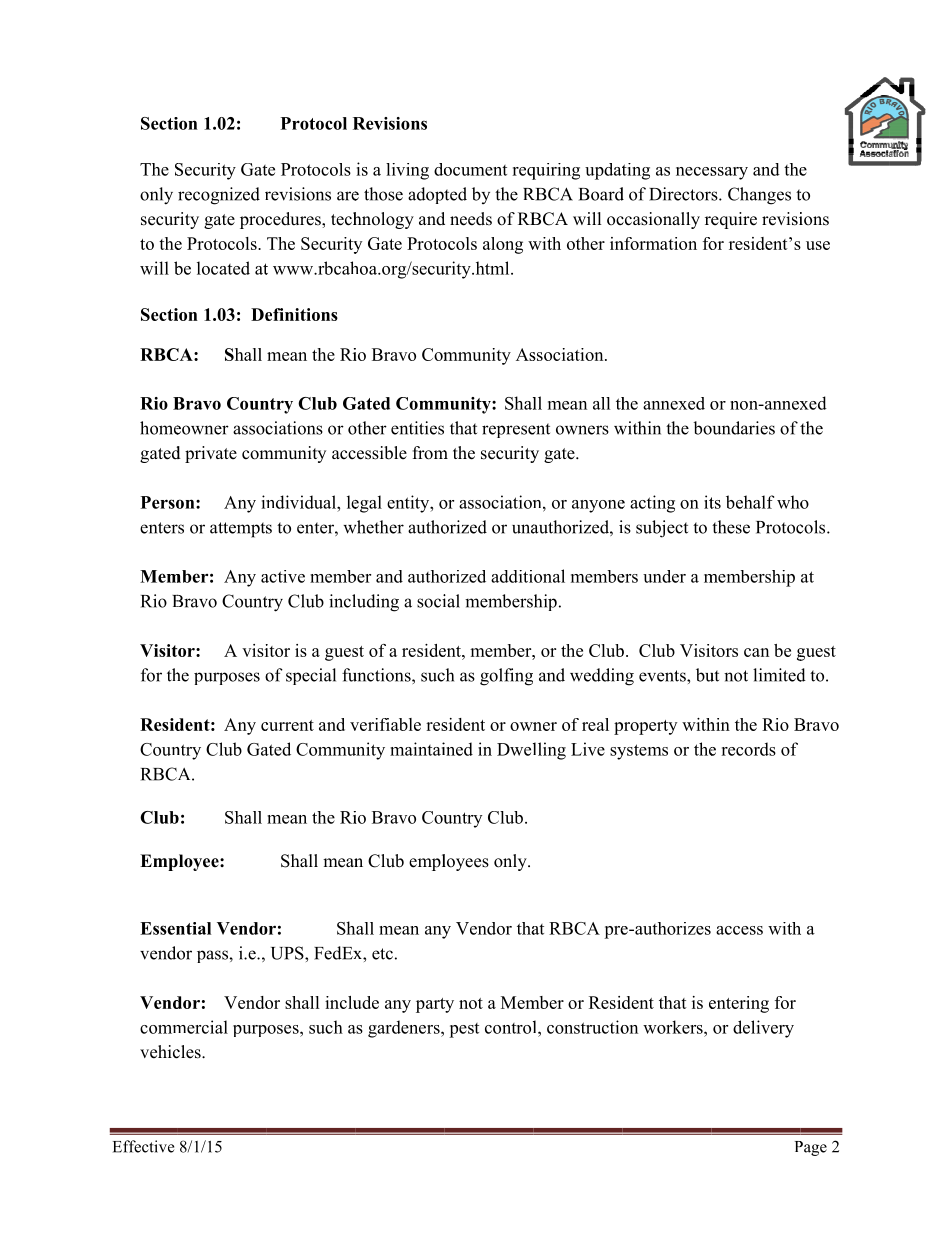  What do you see at coordinates (288, 953) in the screenshot?
I see `UPS` at bounding box center [288, 953].
